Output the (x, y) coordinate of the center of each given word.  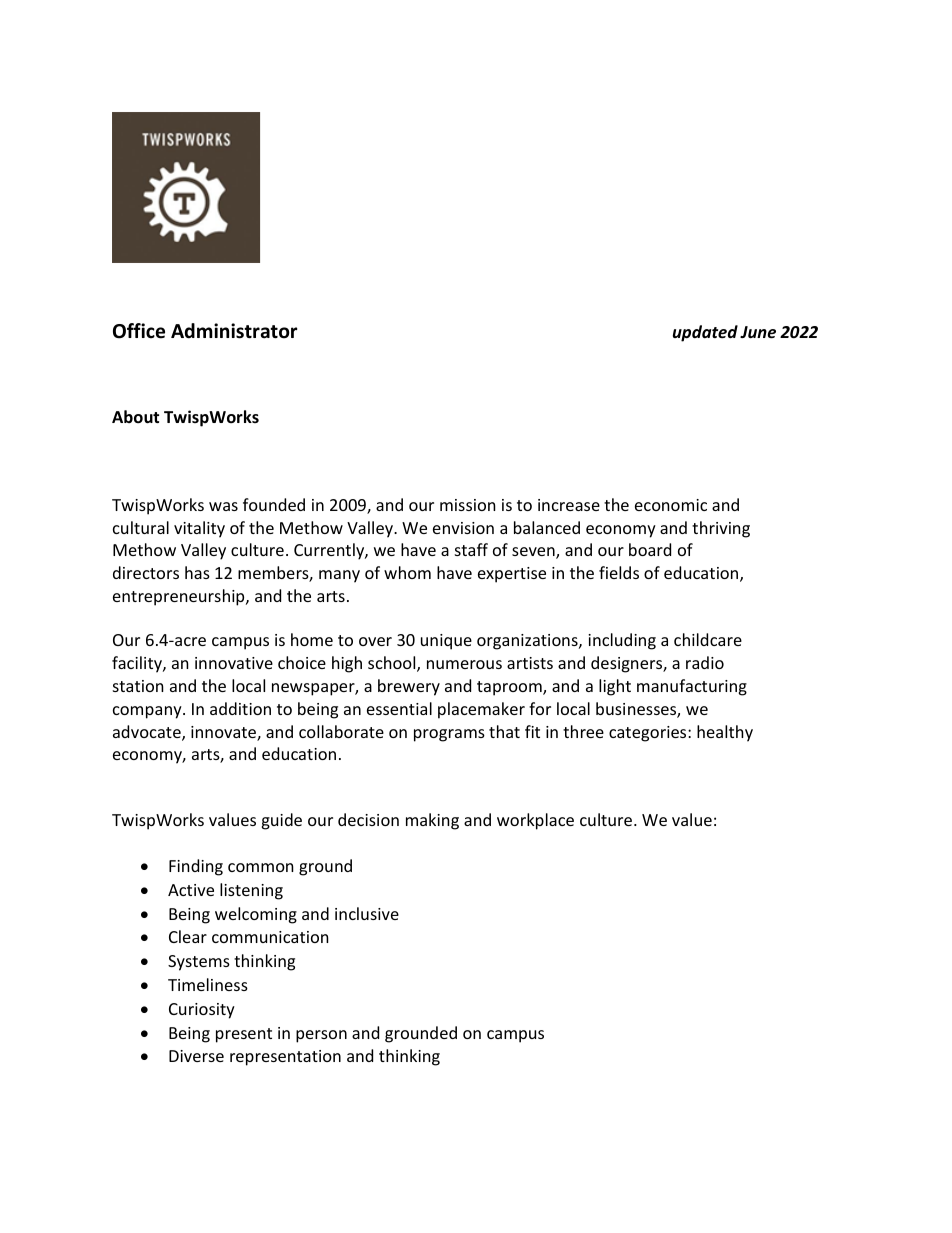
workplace (535, 821)
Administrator (234, 331)
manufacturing (692, 687)
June (758, 332)
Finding (196, 867)
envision (463, 528)
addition (240, 708)
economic (671, 505)
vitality (199, 529)
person (321, 1036)
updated (705, 333)
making (432, 821)
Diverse (196, 1056)
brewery (409, 687)
